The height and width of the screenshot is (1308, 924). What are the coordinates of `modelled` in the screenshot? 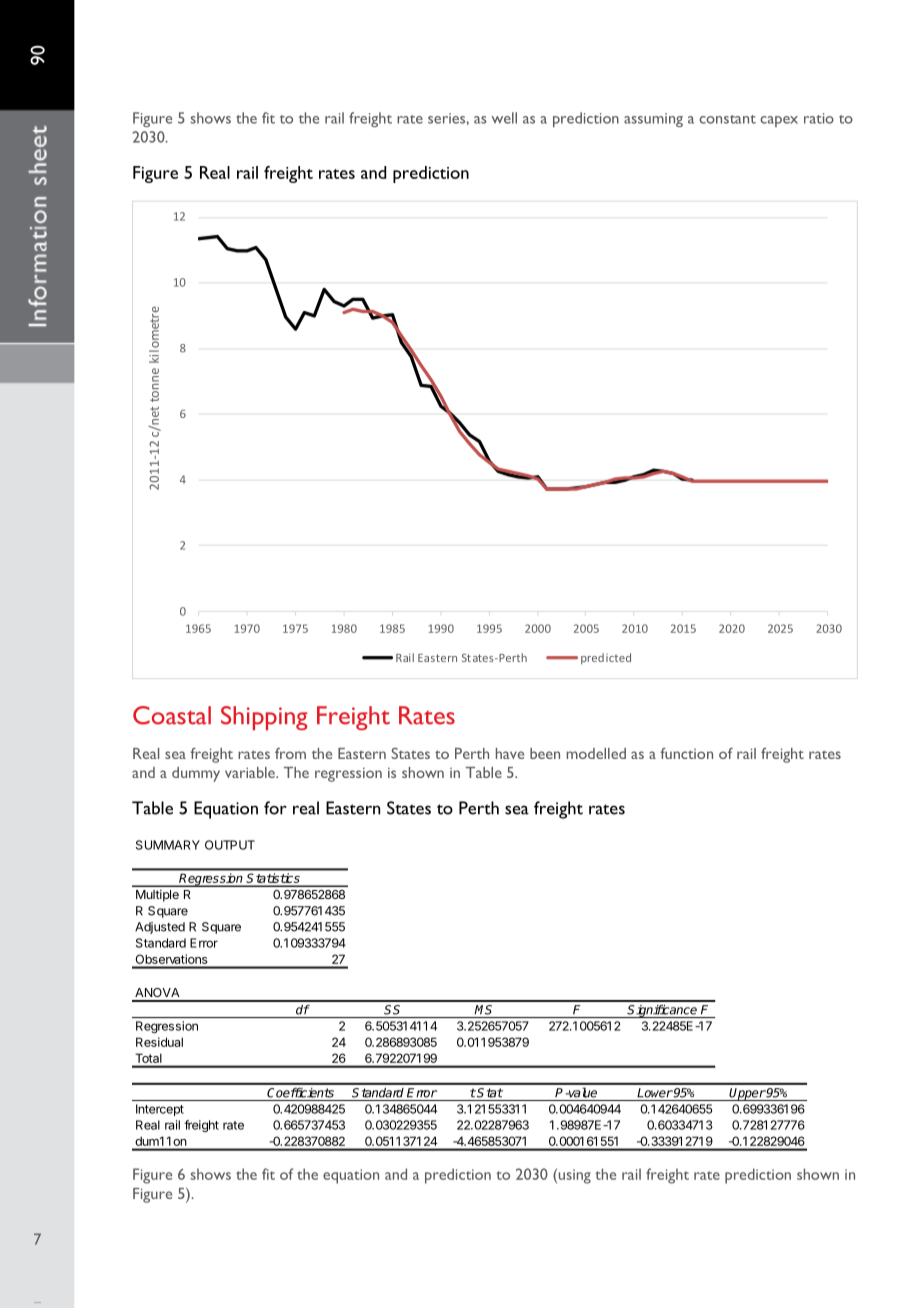 It's located at (596, 753).
